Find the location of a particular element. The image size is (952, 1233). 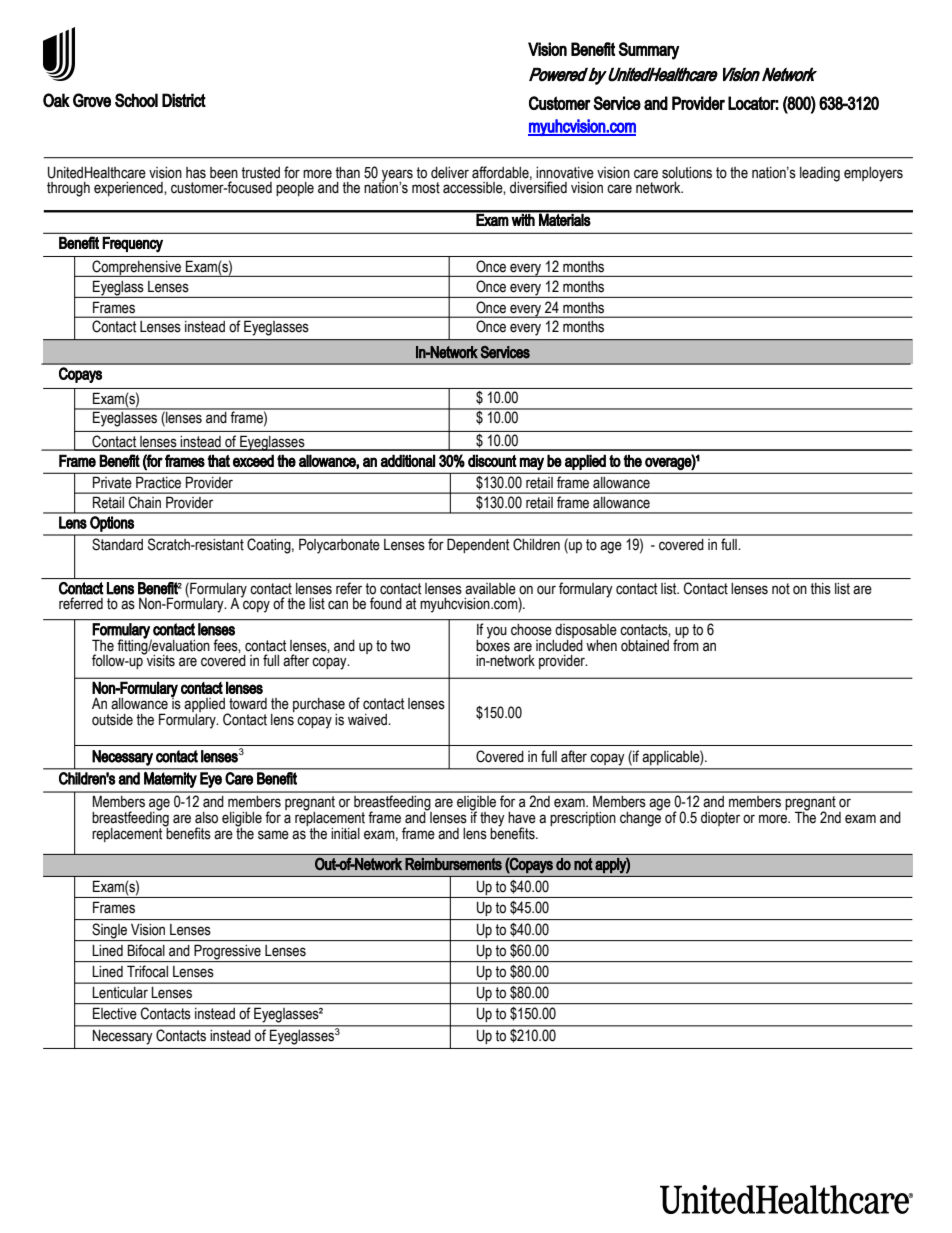

discount is located at coordinates (492, 460).
